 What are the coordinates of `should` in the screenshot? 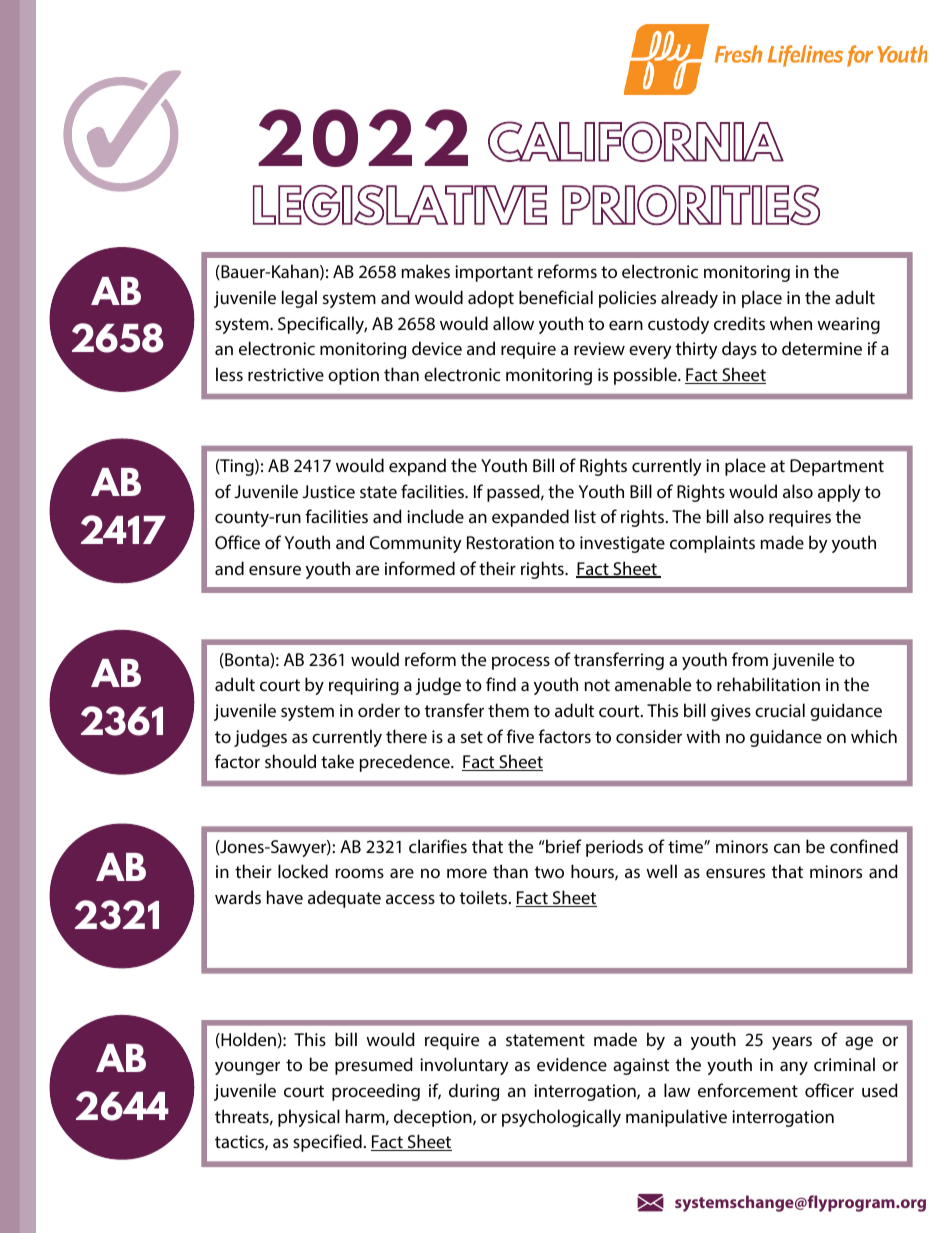 It's located at (290, 761).
